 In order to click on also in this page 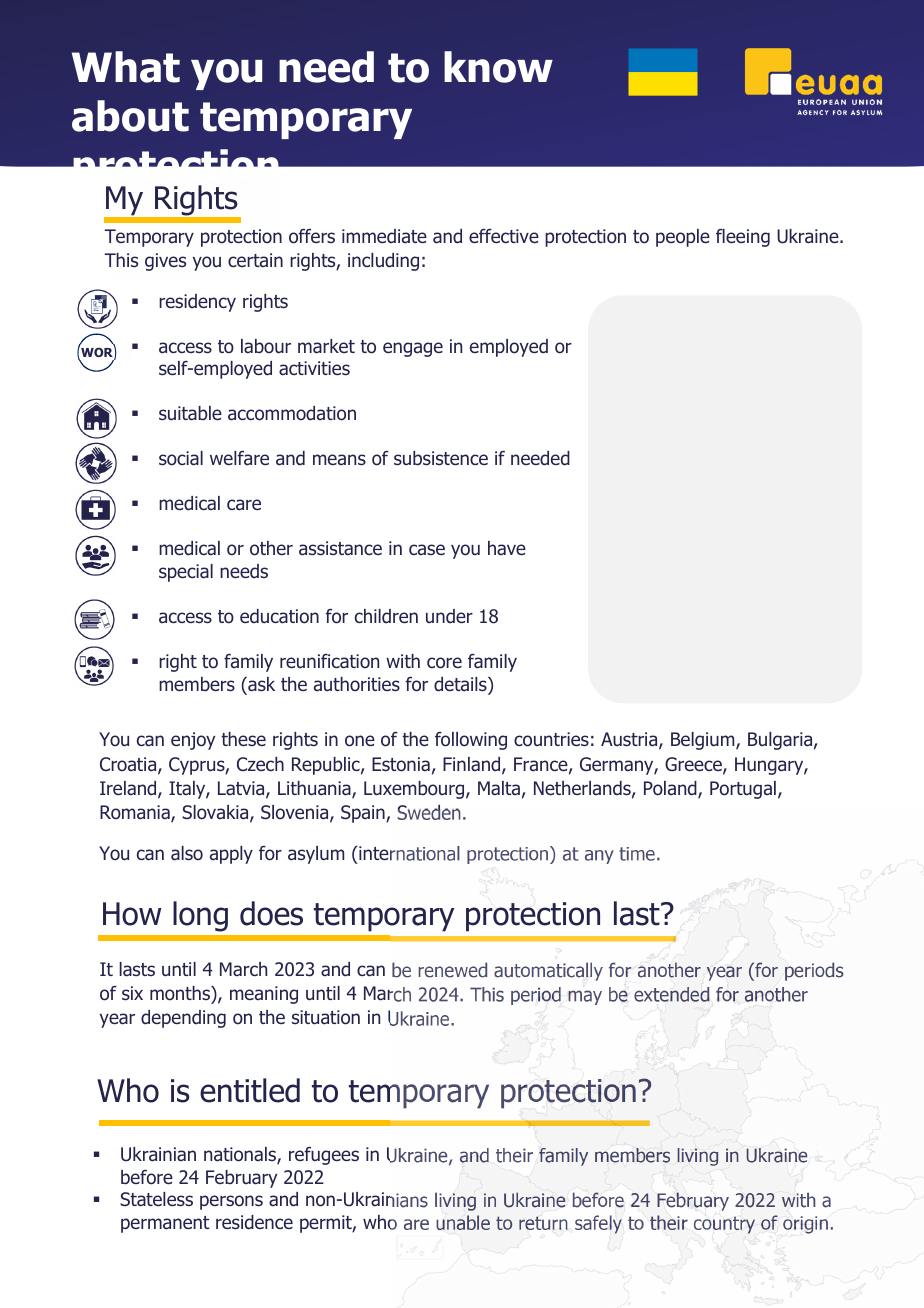, I will do `click(187, 853)`.
